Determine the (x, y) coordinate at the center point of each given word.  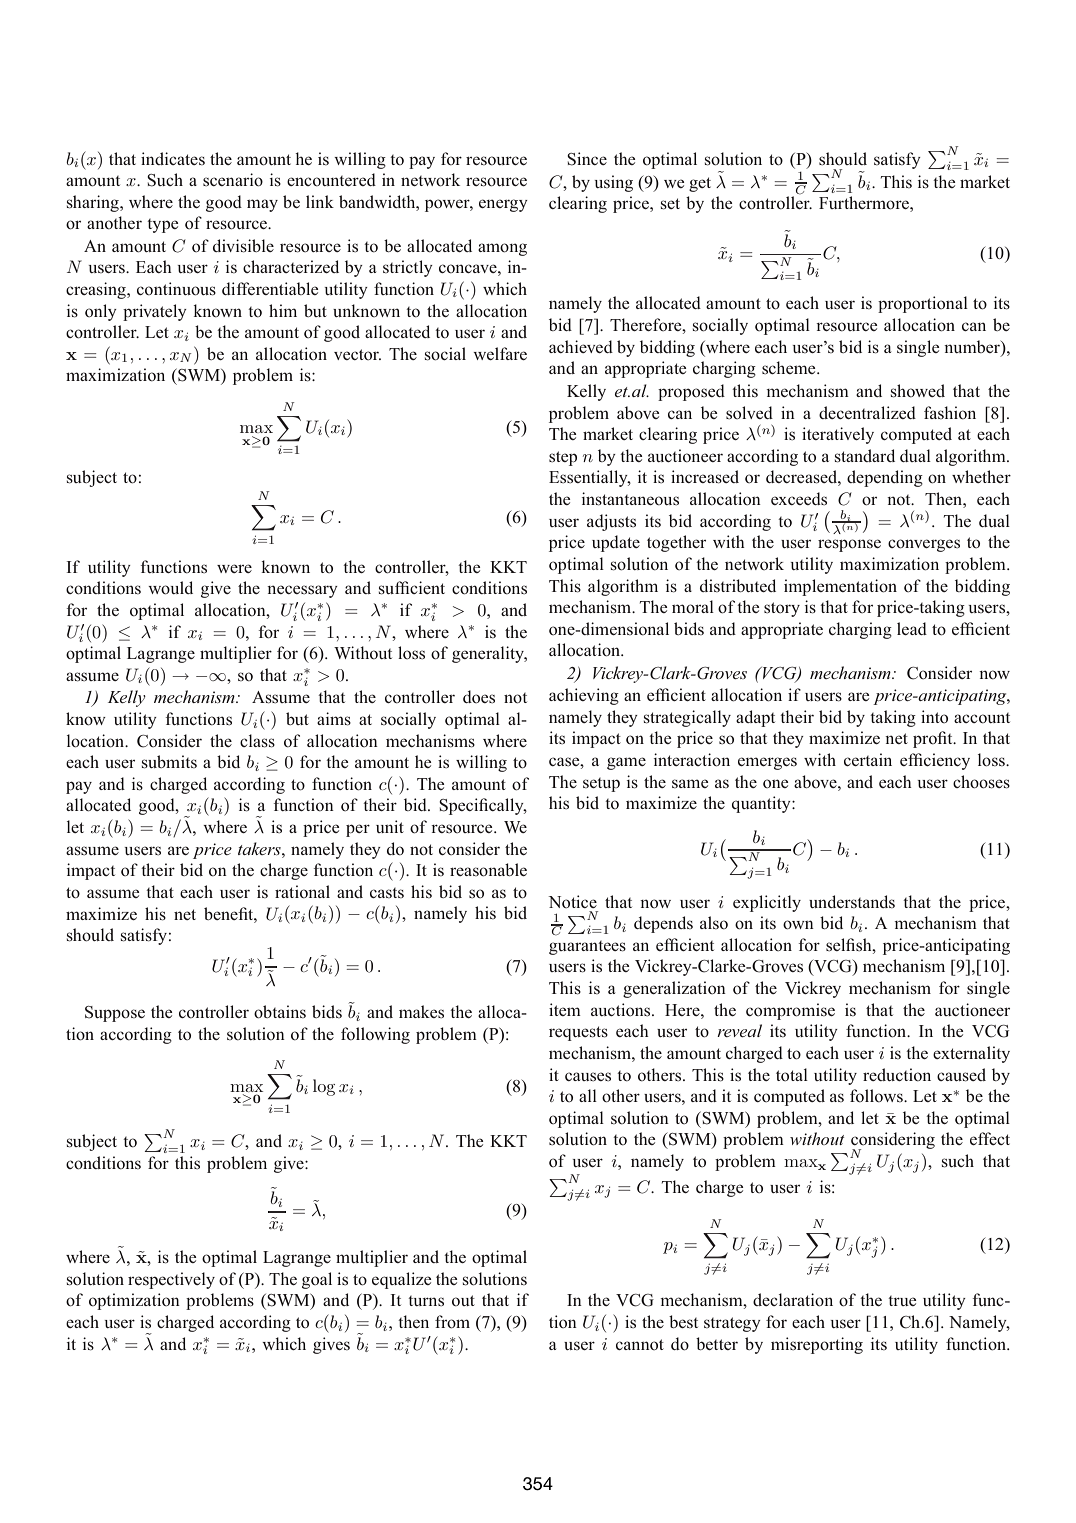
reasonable (488, 870)
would (170, 588)
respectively (171, 1280)
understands (852, 901)
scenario (233, 180)
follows (877, 1096)
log (324, 1087)
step (563, 458)
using (614, 183)
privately (155, 312)
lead (912, 628)
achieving (584, 696)
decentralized (867, 412)
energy (503, 205)
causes (588, 1076)
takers (260, 848)
